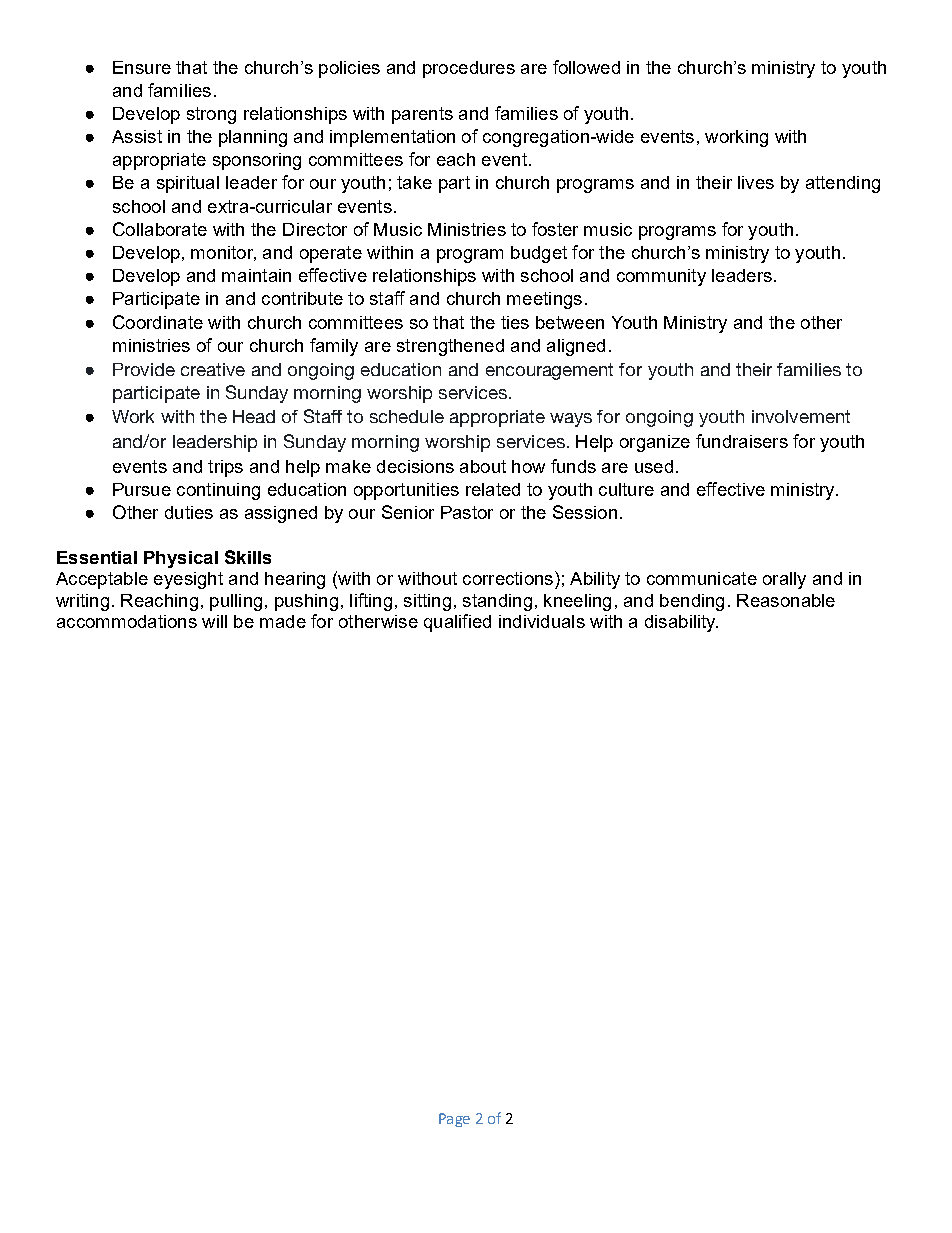  I want to click on standing, so click(497, 602).
